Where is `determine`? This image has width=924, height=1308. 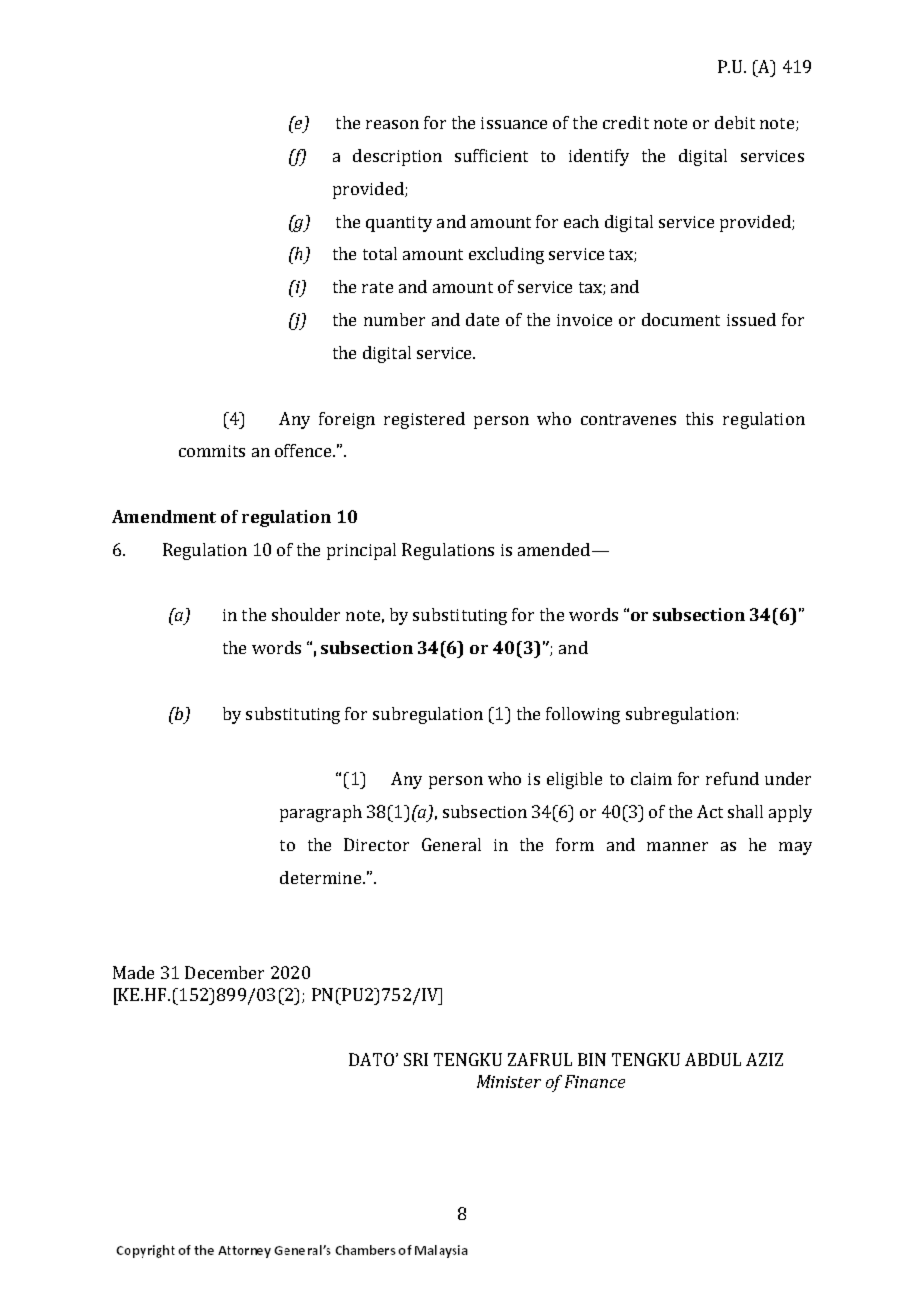
determine is located at coordinates (322, 877).
